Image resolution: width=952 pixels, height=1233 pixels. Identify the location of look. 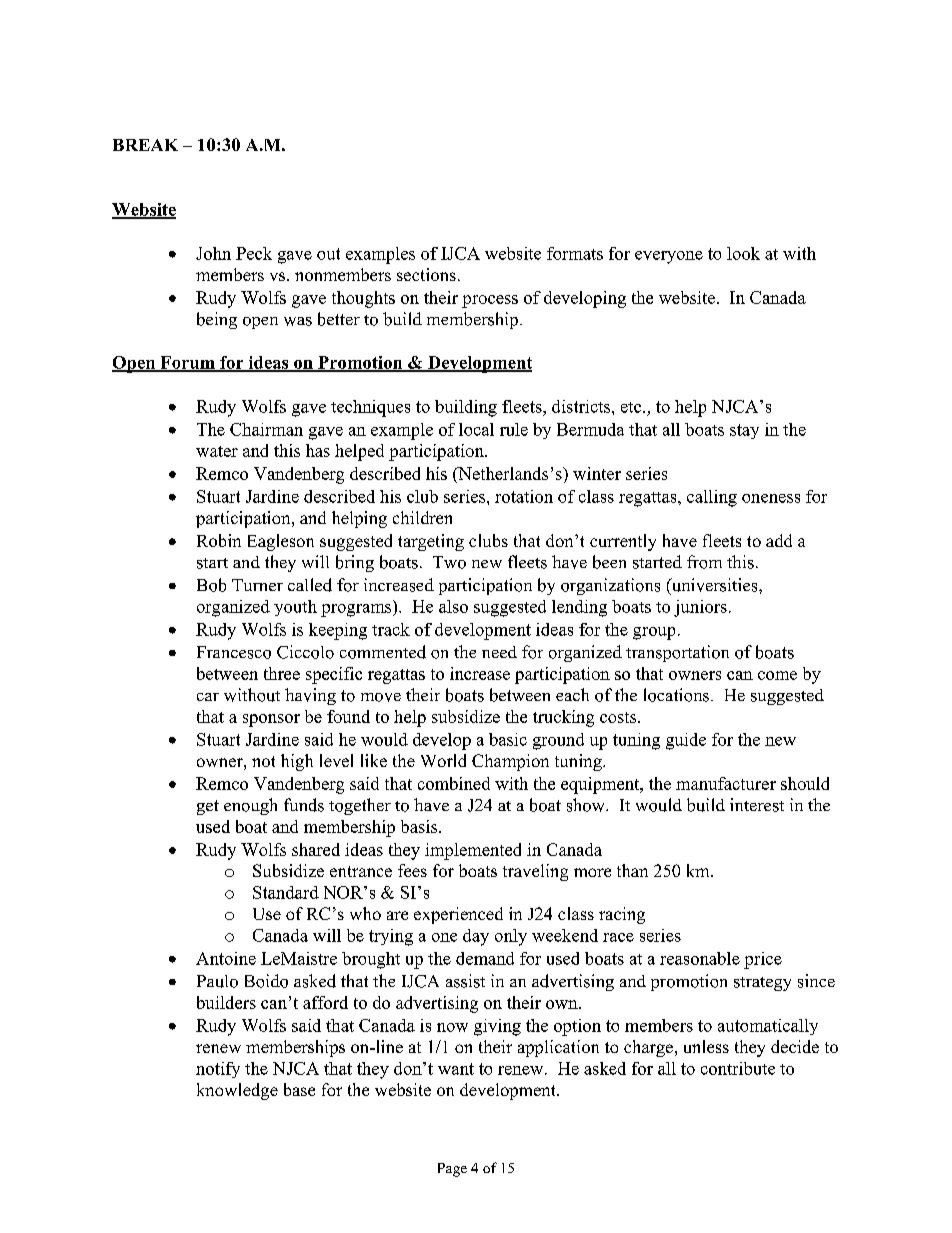
(743, 253).
